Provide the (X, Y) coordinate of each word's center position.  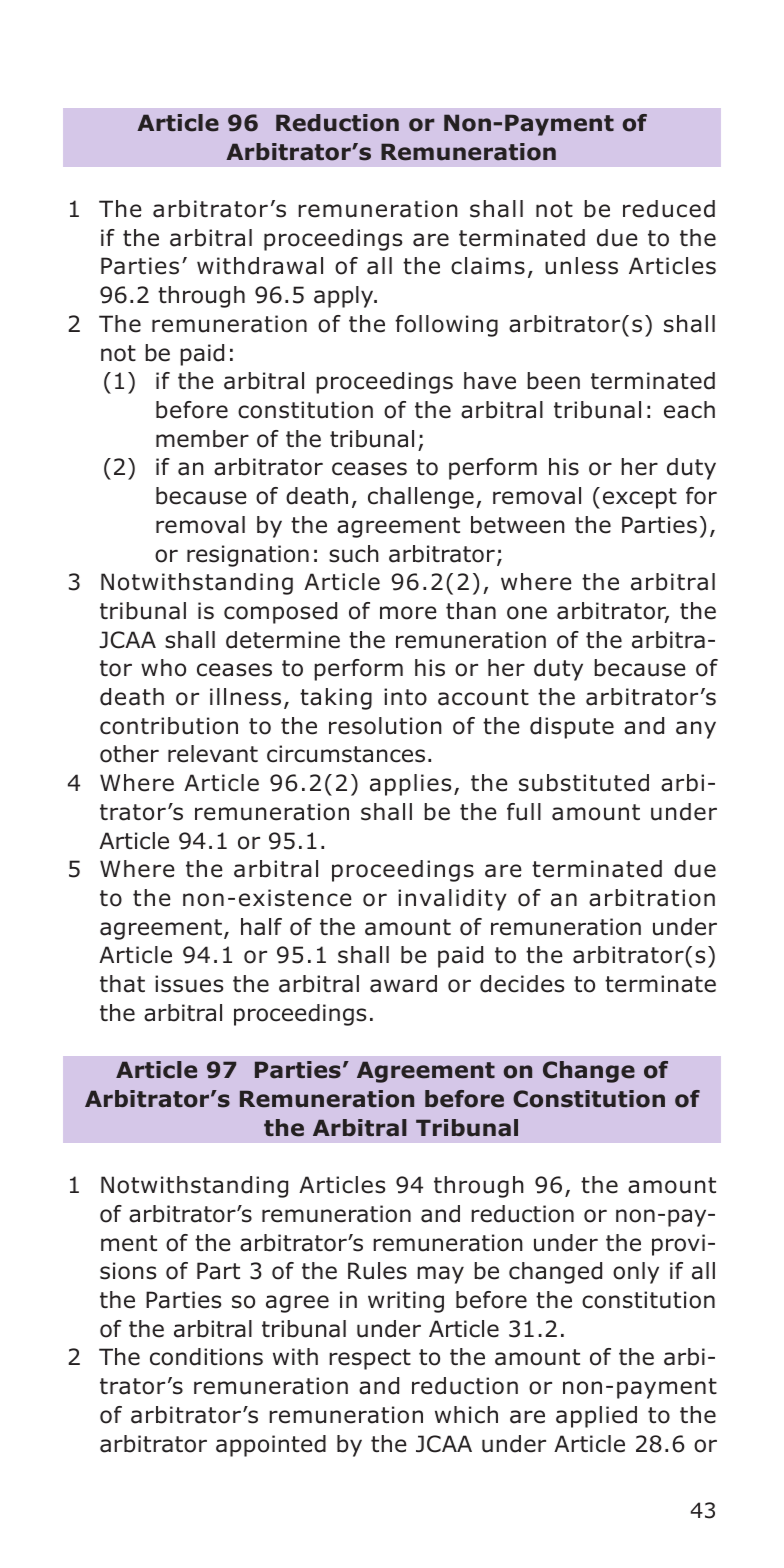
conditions (206, 1357)
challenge (421, 498)
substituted (584, 783)
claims (488, 266)
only (636, 1273)
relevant (213, 754)
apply (345, 297)
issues (189, 984)
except (640, 498)
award (403, 984)
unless (581, 266)
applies (410, 785)
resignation (248, 556)
